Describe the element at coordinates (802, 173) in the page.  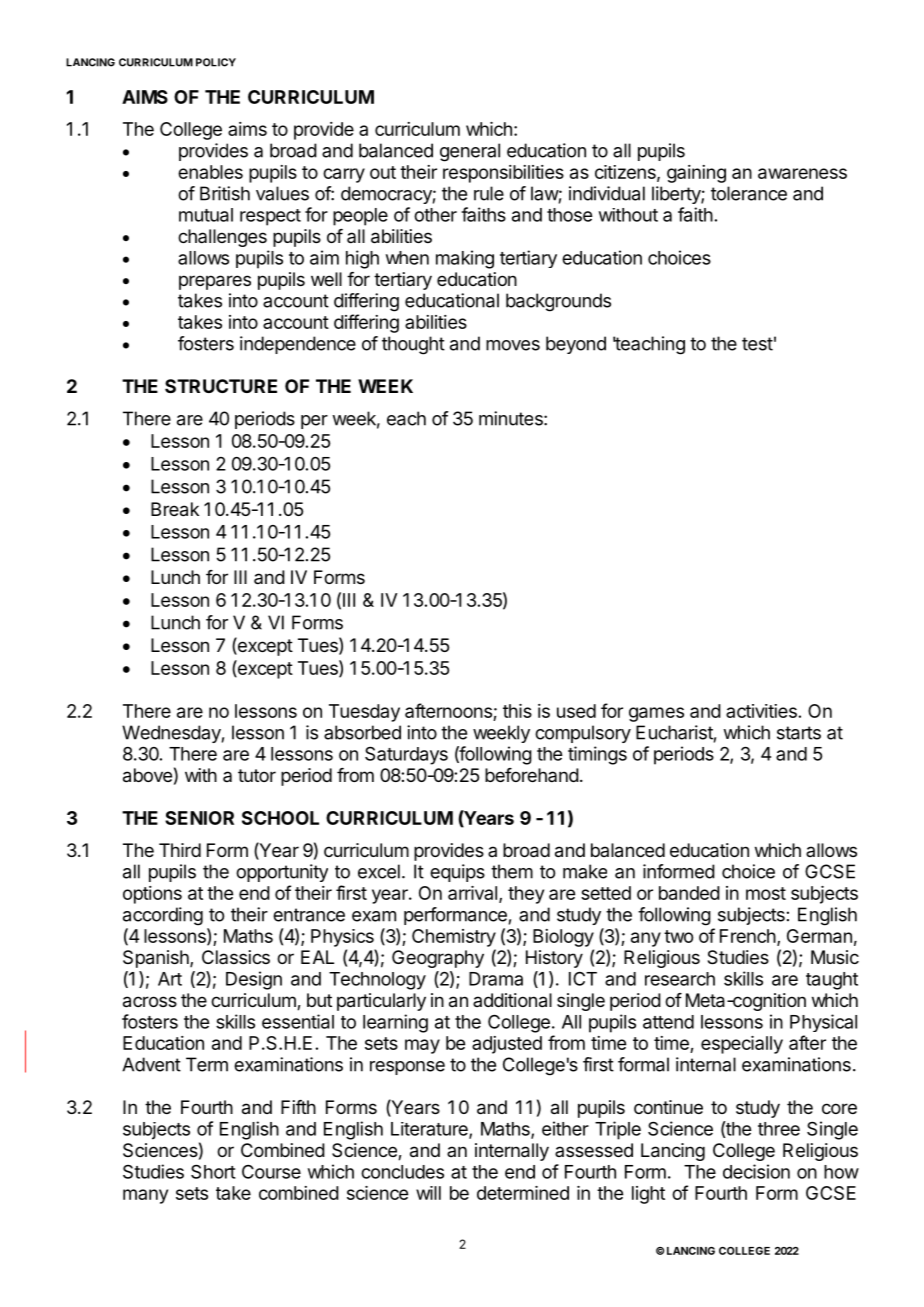
I see `awareness` at that location.
